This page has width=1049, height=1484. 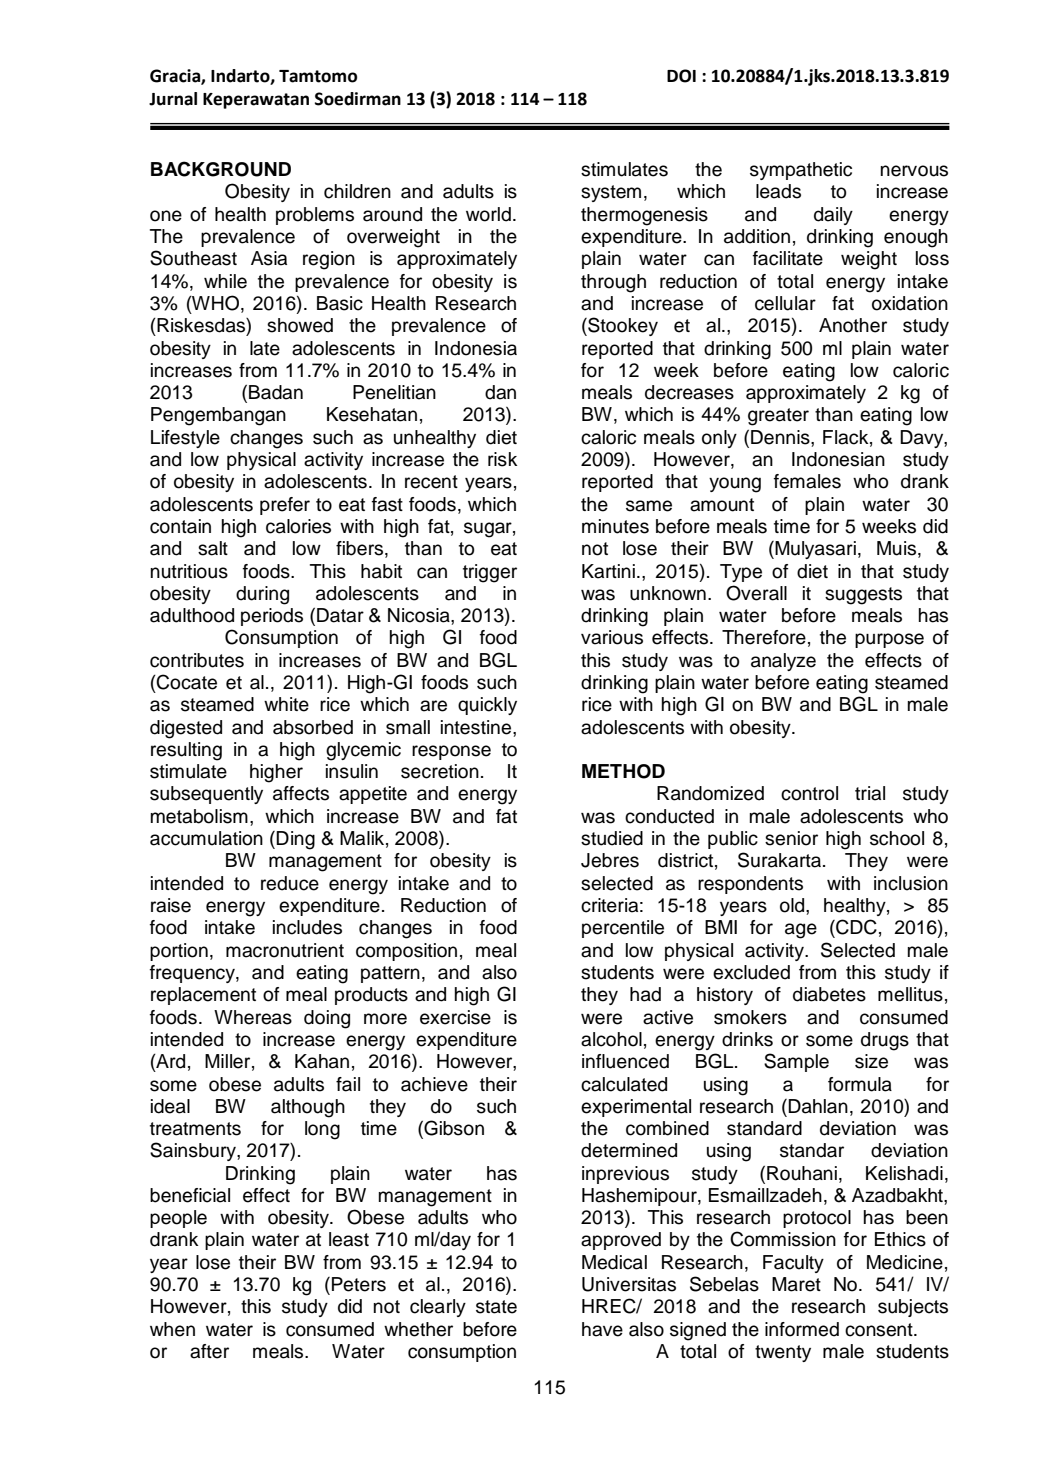 I want to click on trial, so click(x=870, y=793).
